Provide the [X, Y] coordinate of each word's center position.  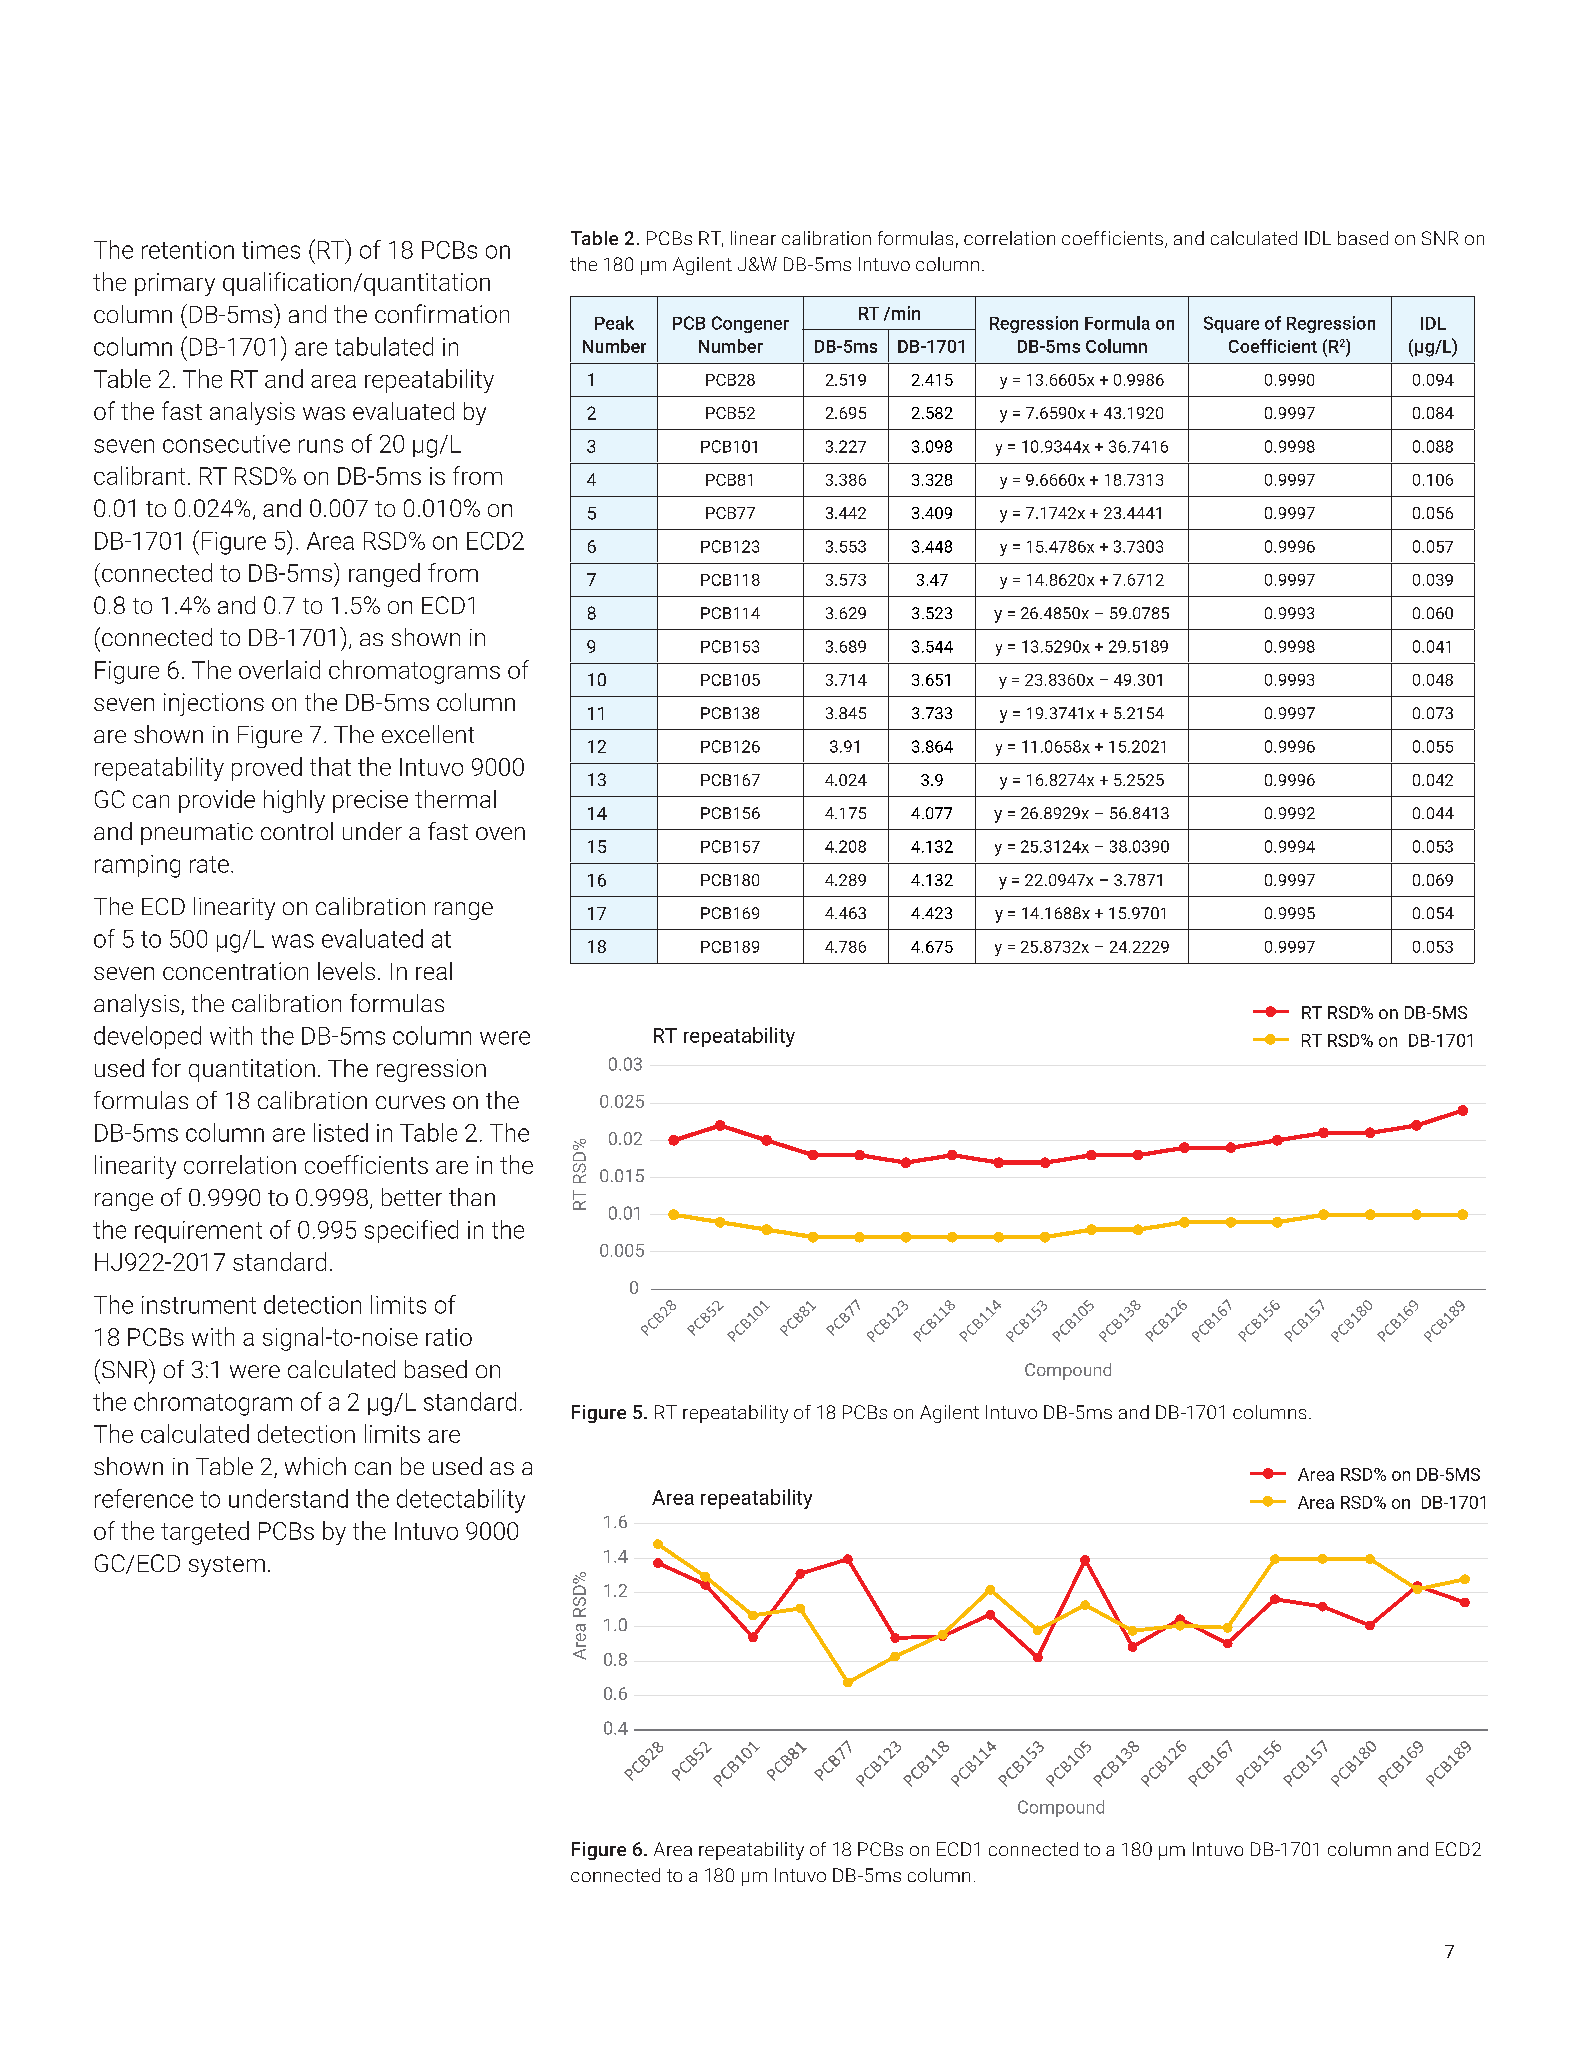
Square [1231, 324]
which [315, 1466]
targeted [205, 1533]
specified [411, 1231]
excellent [428, 734]
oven [500, 833]
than [472, 1197]
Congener [750, 324]
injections [214, 704]
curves [410, 1102]
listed [341, 1132]
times [271, 250]
